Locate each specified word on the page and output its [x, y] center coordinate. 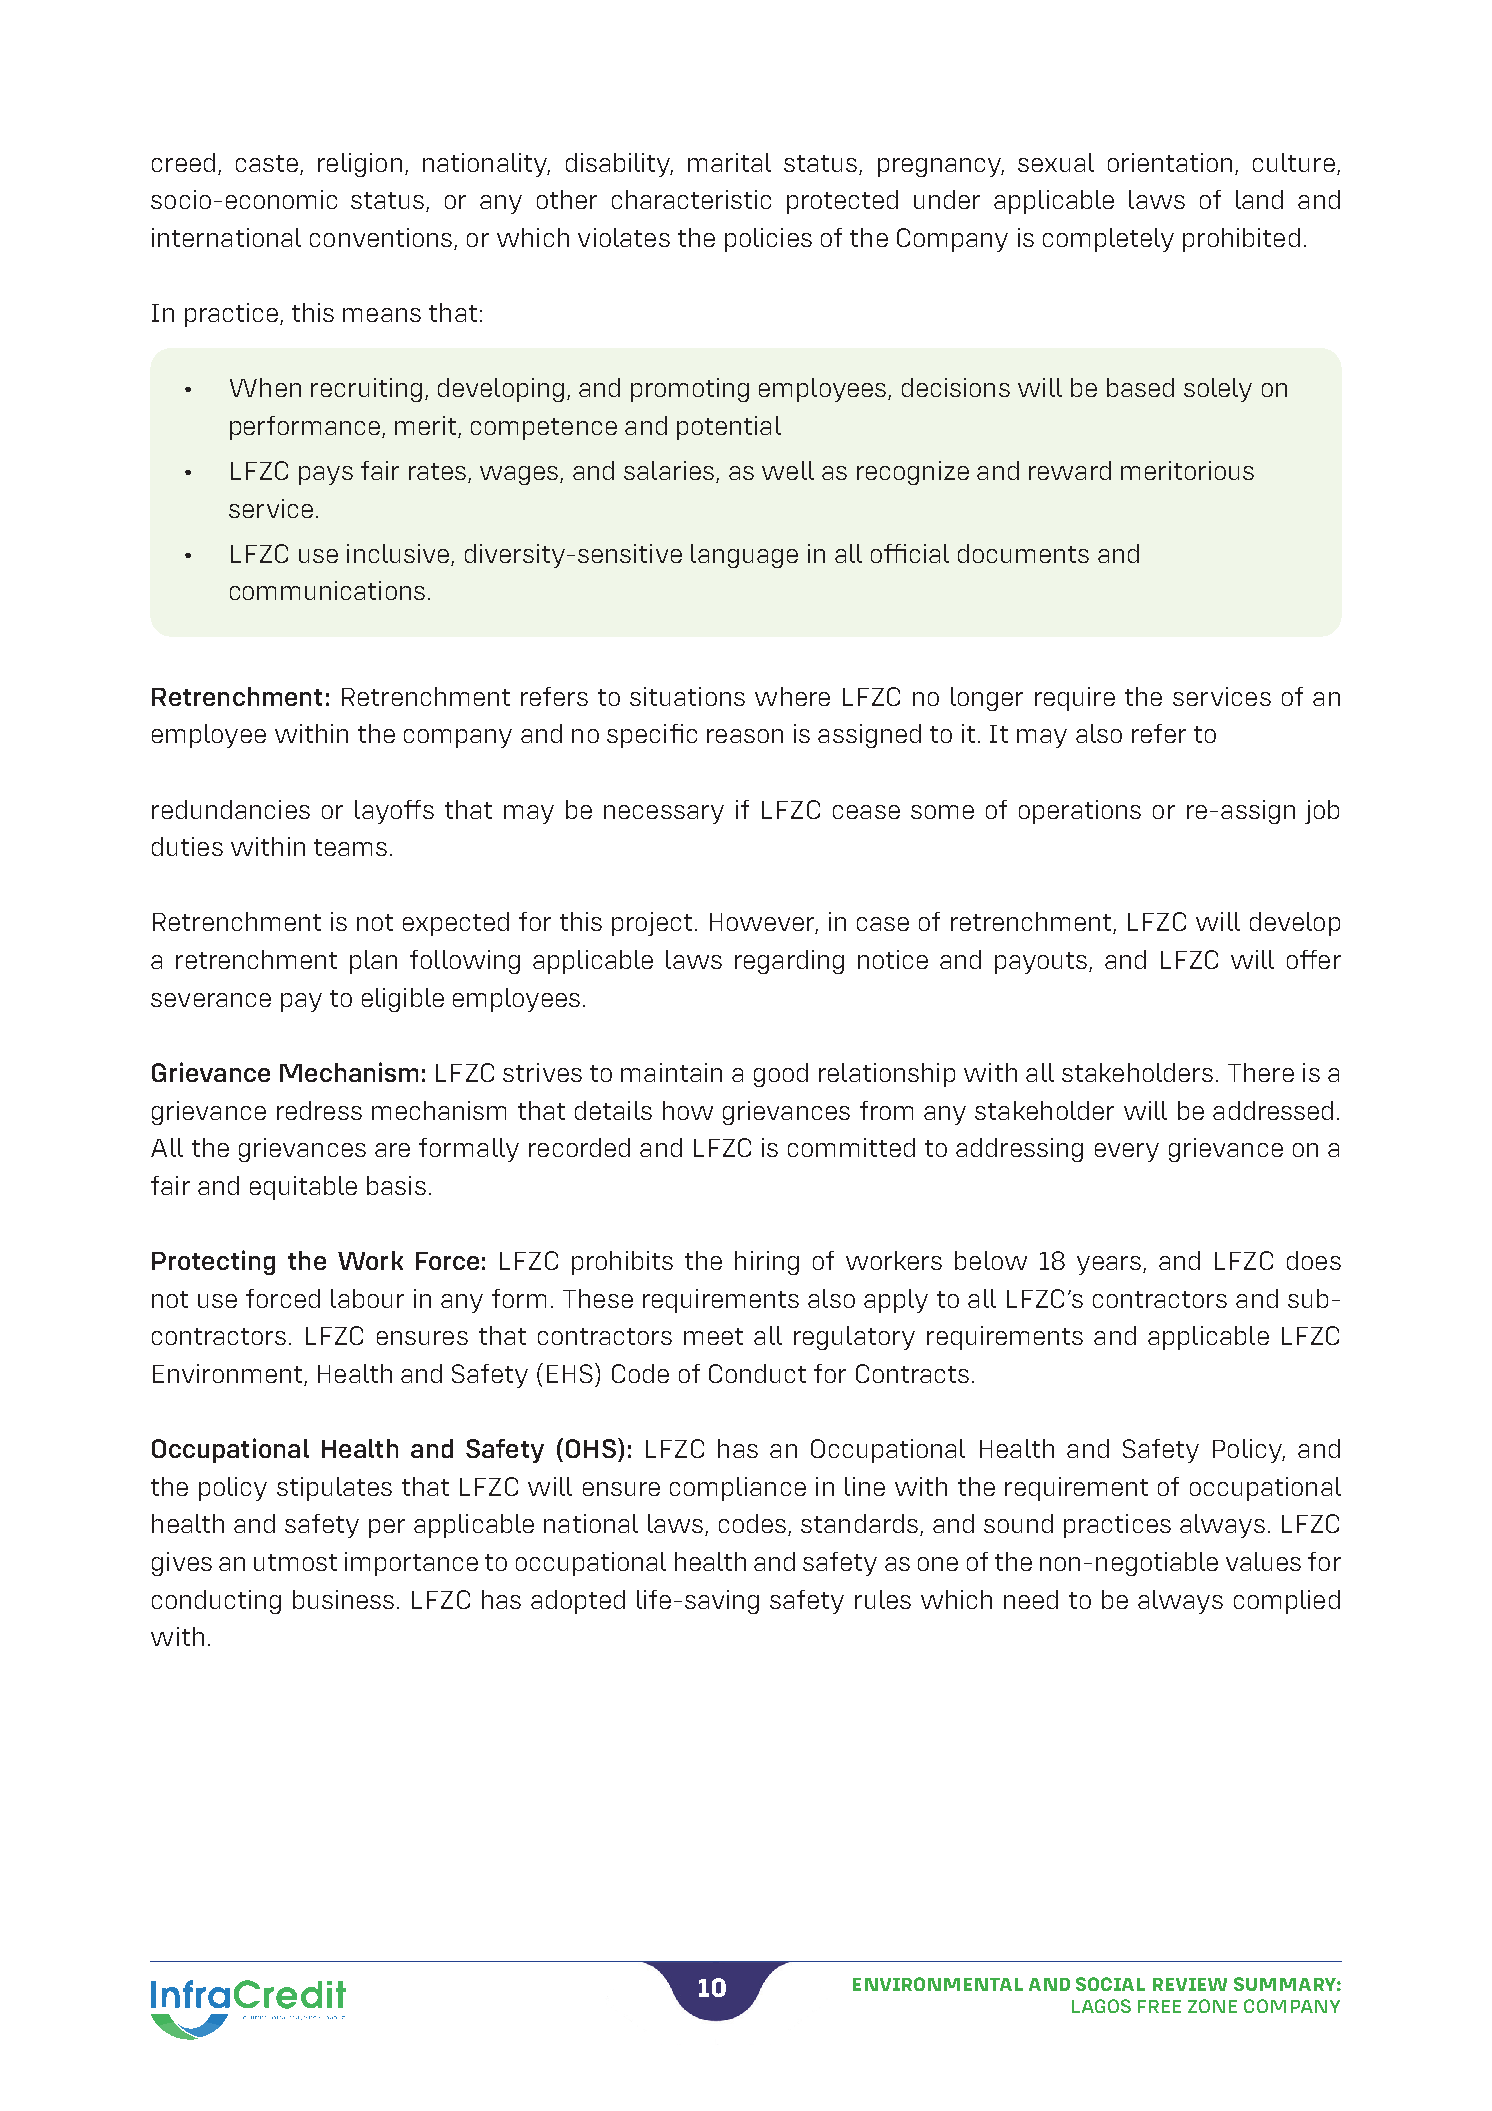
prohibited [1241, 240]
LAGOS [1101, 2006]
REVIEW [1190, 1984]
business [343, 1599]
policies [768, 240]
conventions [382, 239]
